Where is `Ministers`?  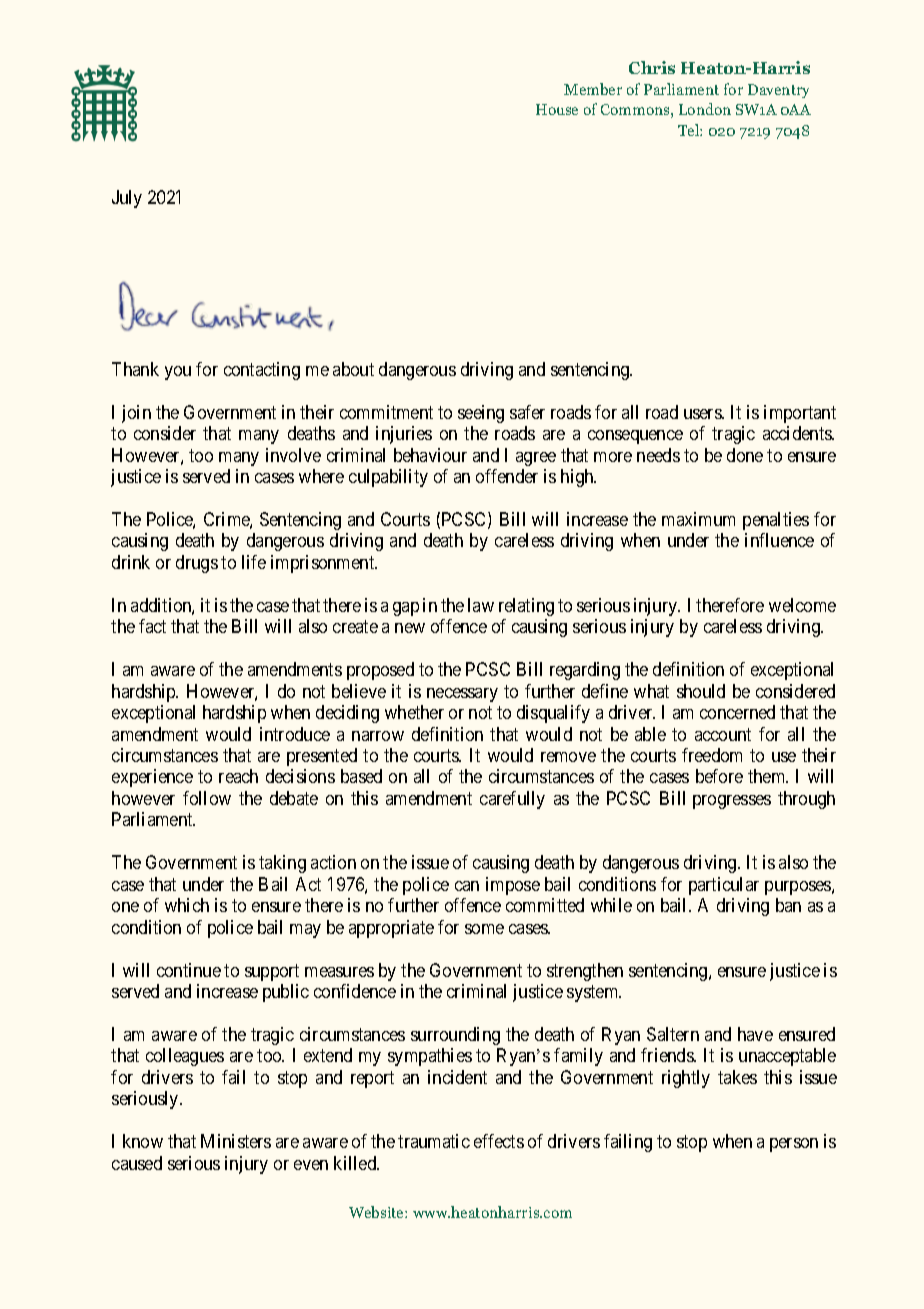
Ministers is located at coordinates (236, 1141).
